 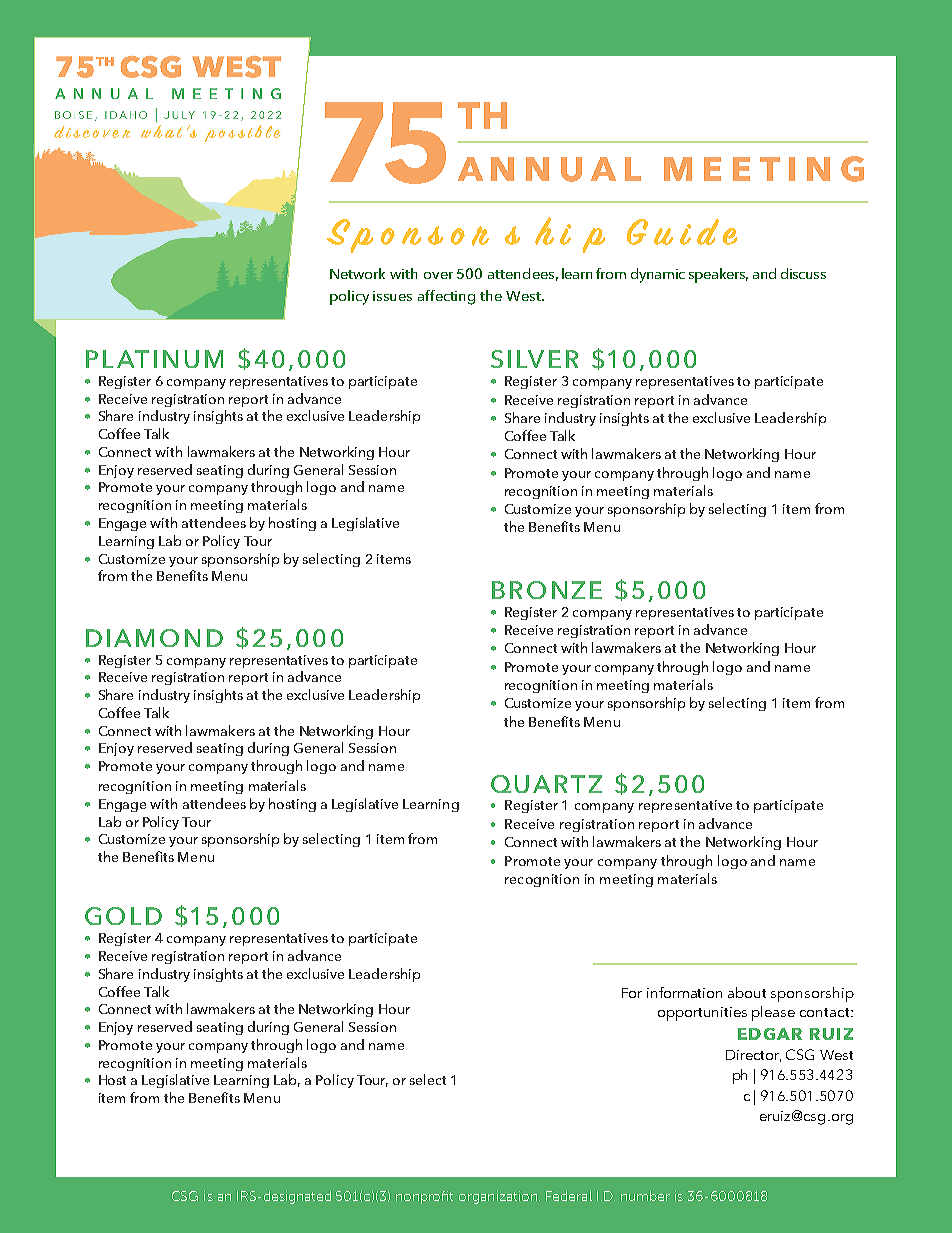 What do you see at coordinates (658, 275) in the document?
I see `dynamic` at bounding box center [658, 275].
